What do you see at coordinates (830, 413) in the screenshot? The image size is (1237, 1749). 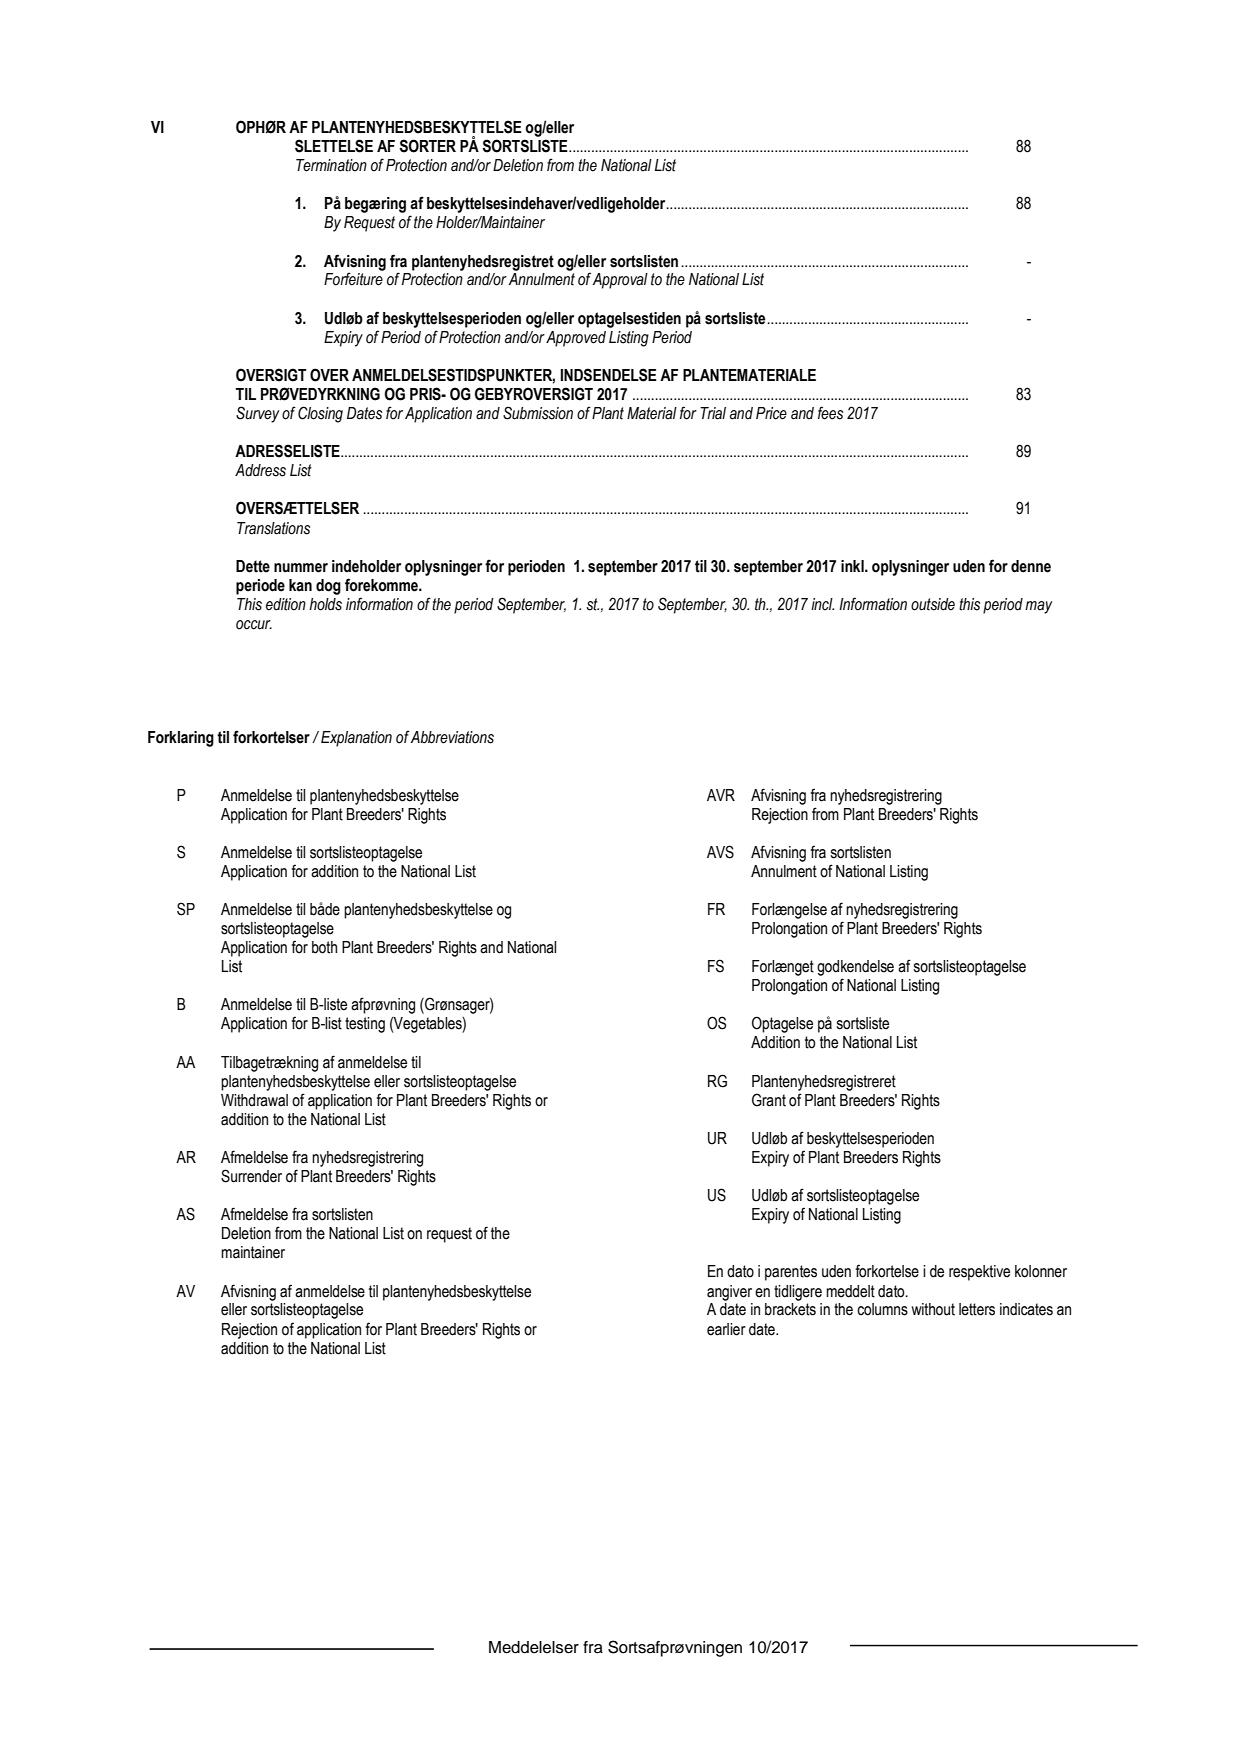 I see `fees` at bounding box center [830, 413].
